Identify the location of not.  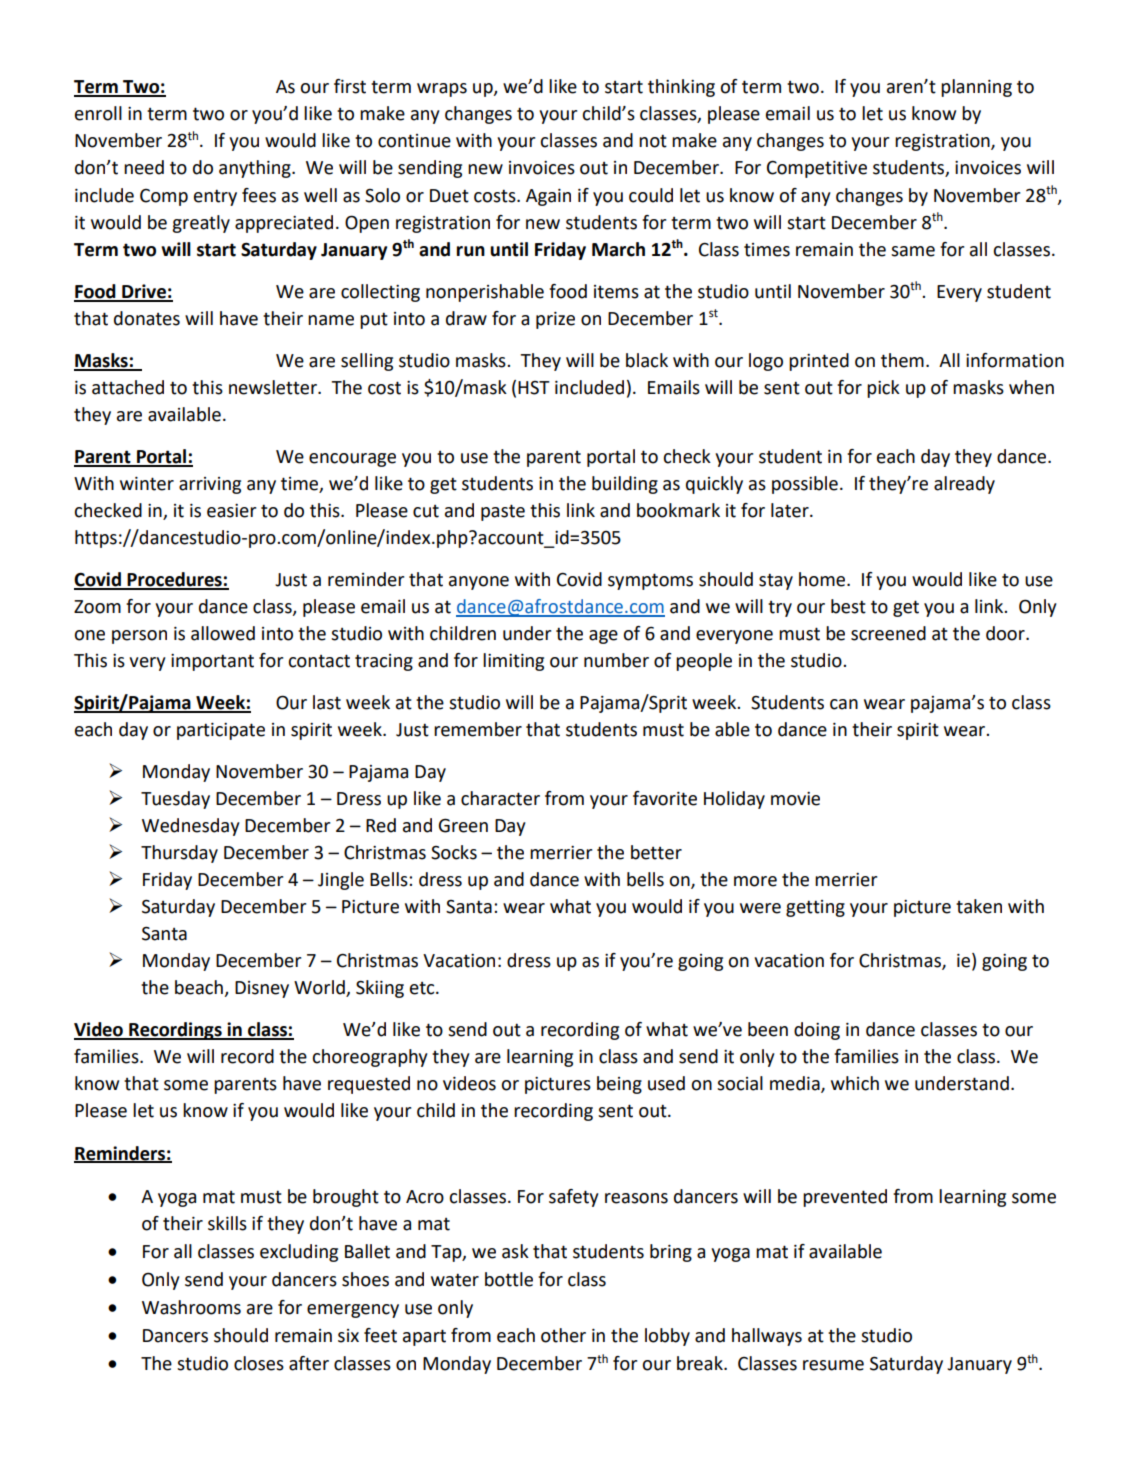
(653, 141).
